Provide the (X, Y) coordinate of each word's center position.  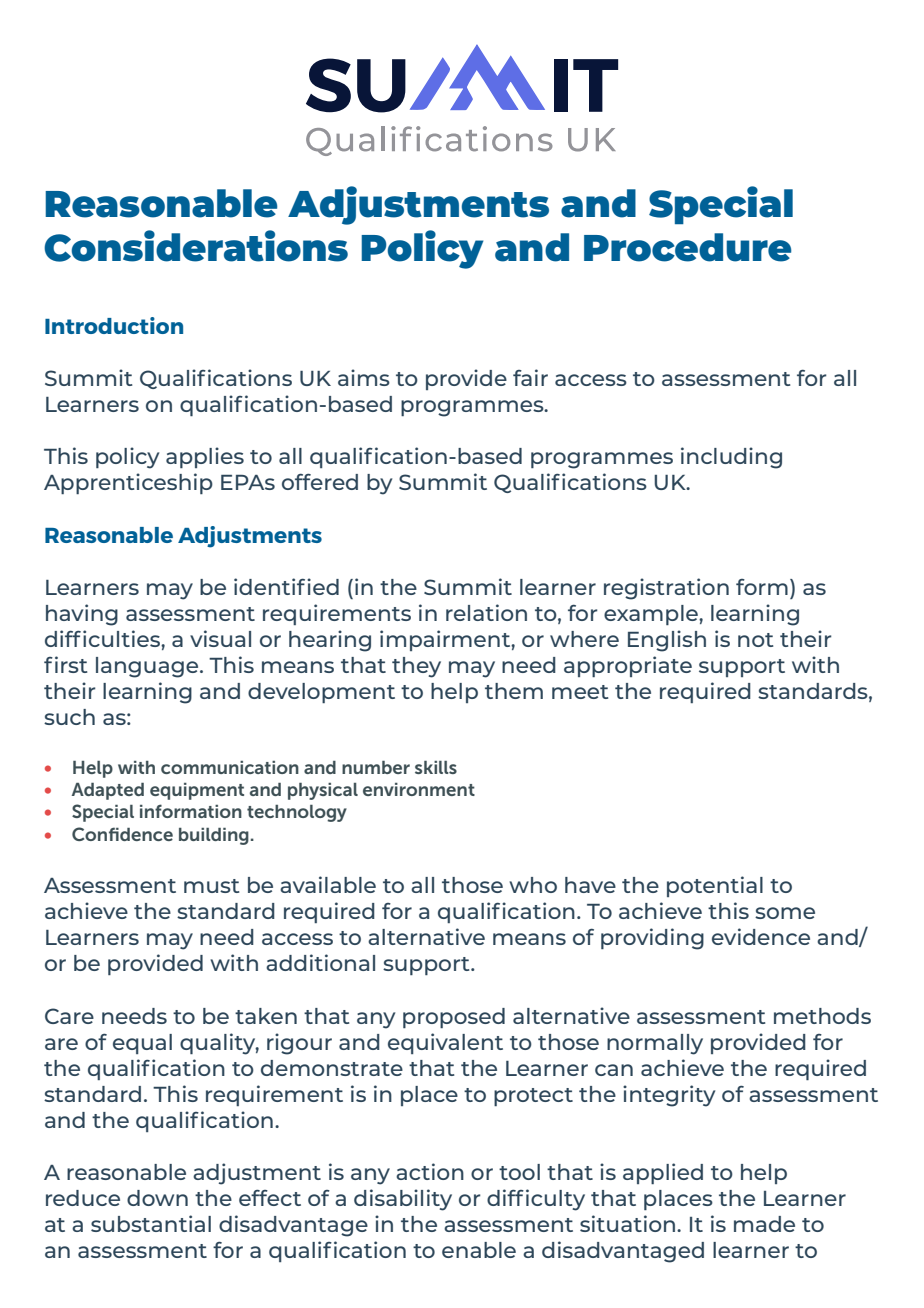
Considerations (196, 246)
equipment (197, 791)
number (376, 767)
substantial (151, 1223)
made (764, 1224)
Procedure (688, 247)
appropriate (628, 666)
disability (403, 1200)
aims (364, 377)
